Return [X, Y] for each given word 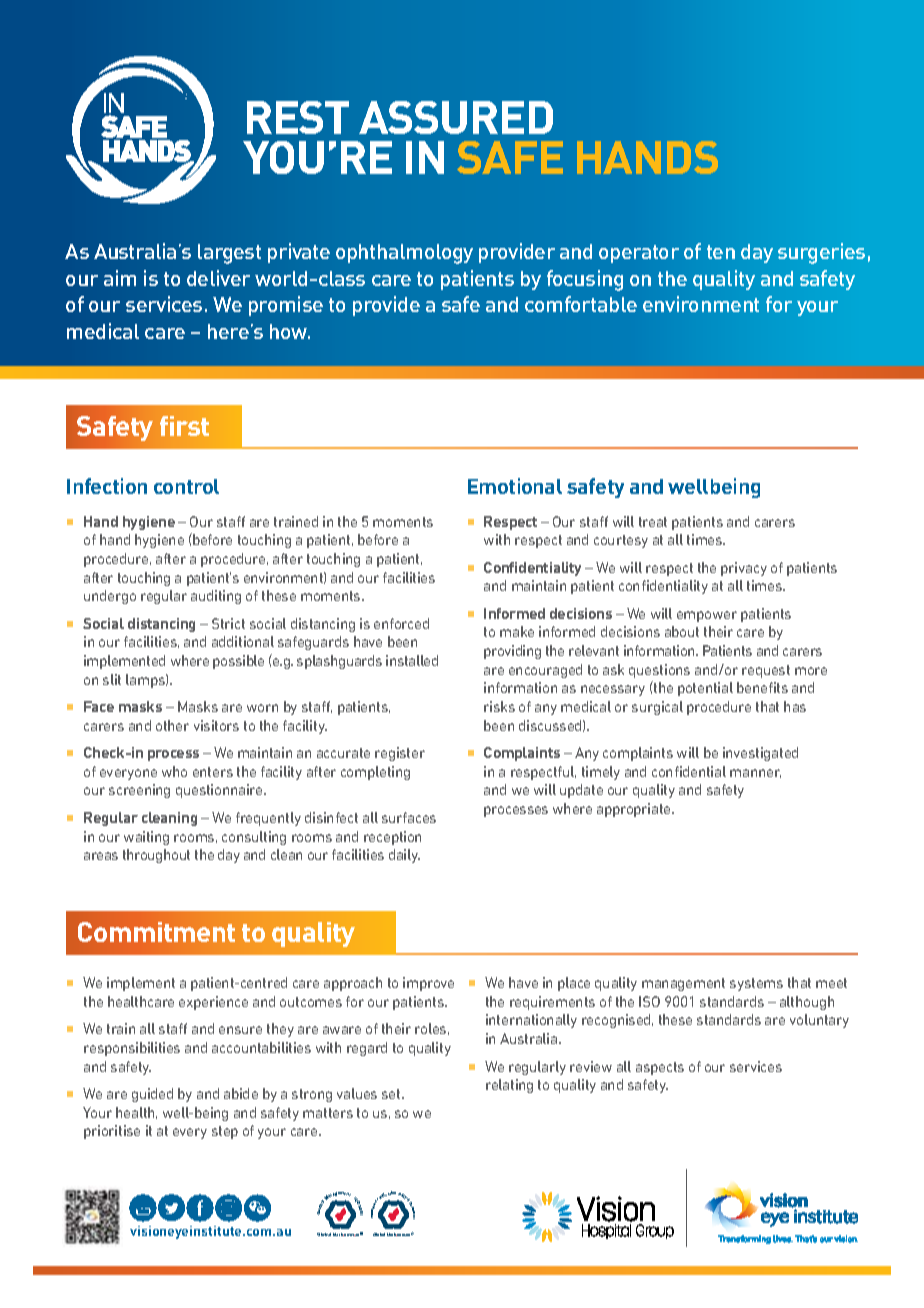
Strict [228, 623]
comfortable [581, 304]
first [184, 426]
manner [755, 773]
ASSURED [456, 117]
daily [404, 856]
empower [707, 616]
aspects [660, 1068]
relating [509, 1086]
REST [298, 117]
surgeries [821, 253]
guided [152, 1095]
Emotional [515, 486]
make [517, 631]
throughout [156, 856]
